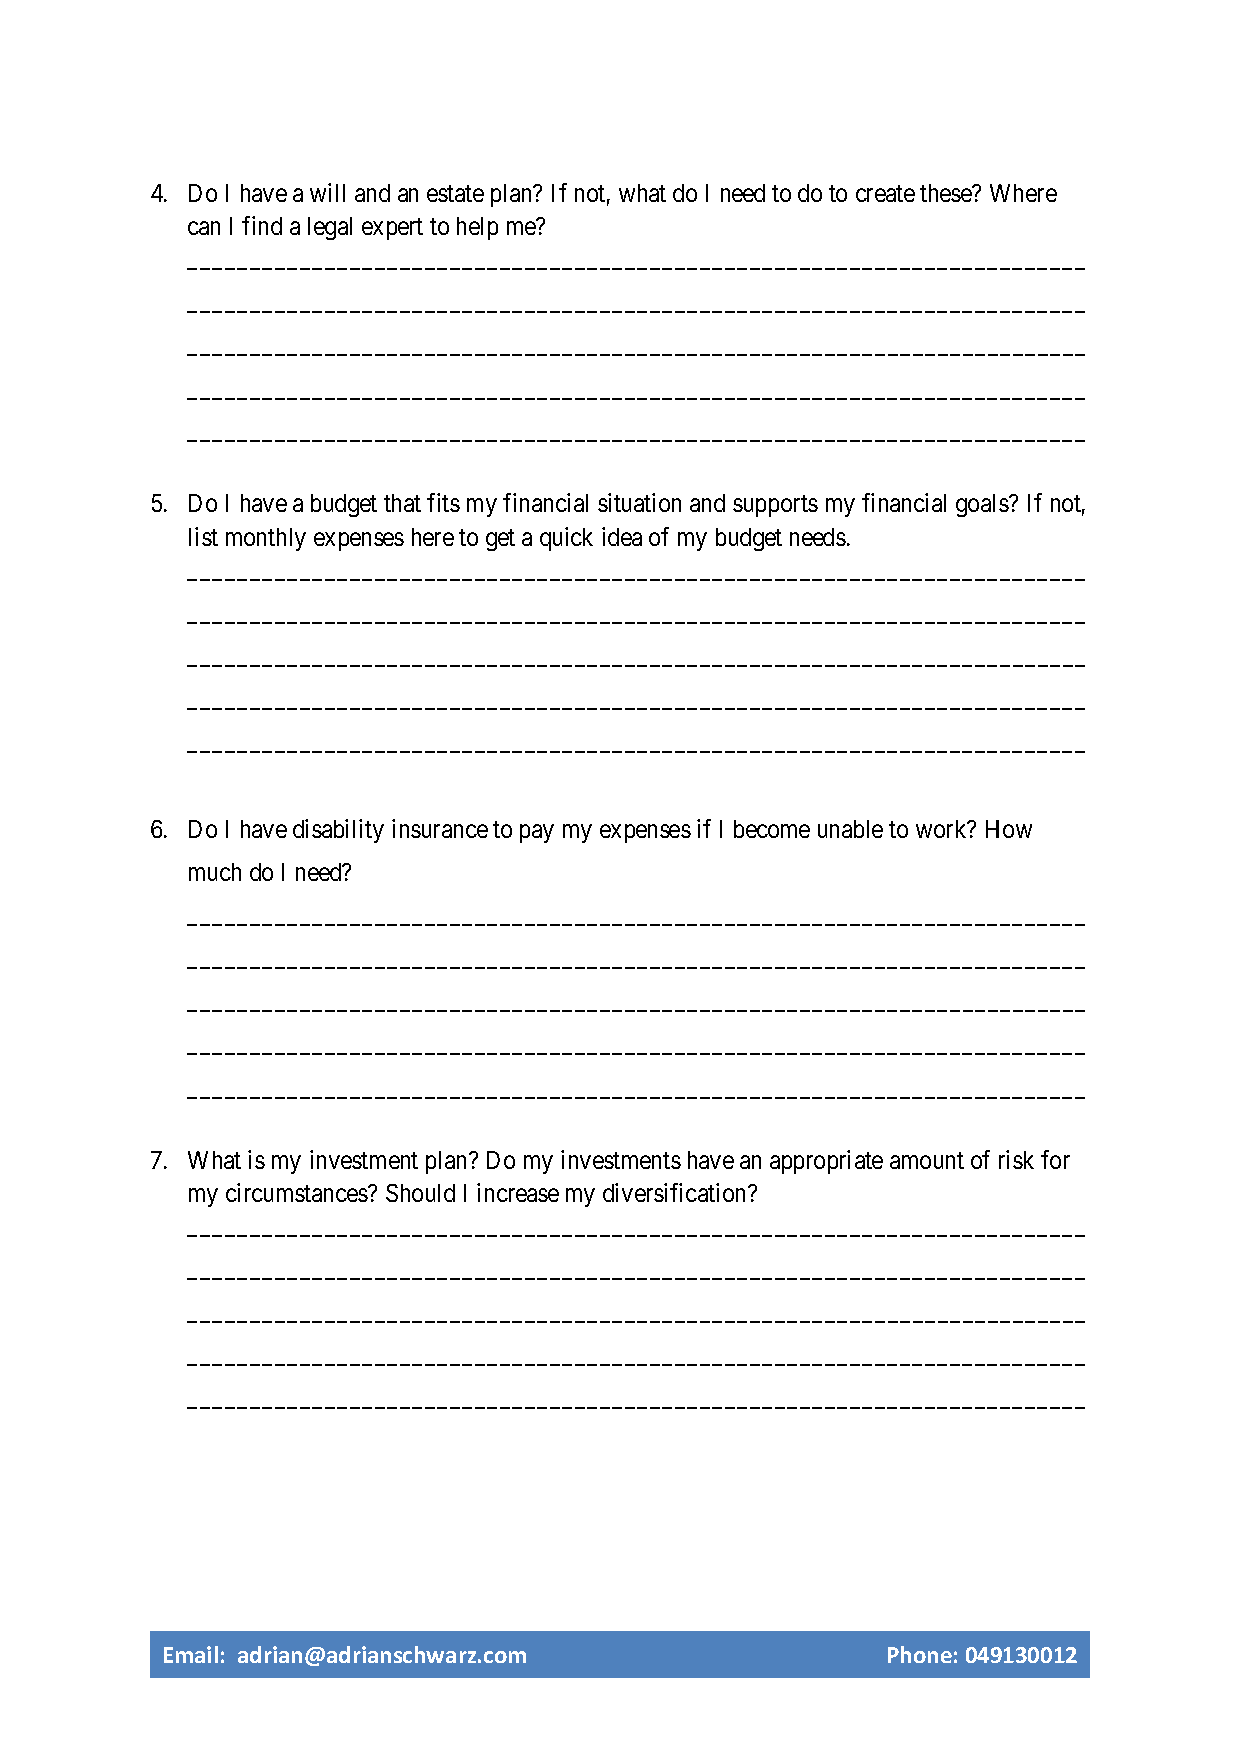 The image size is (1240, 1753). What do you see at coordinates (947, 193) in the document?
I see `these` at bounding box center [947, 193].
